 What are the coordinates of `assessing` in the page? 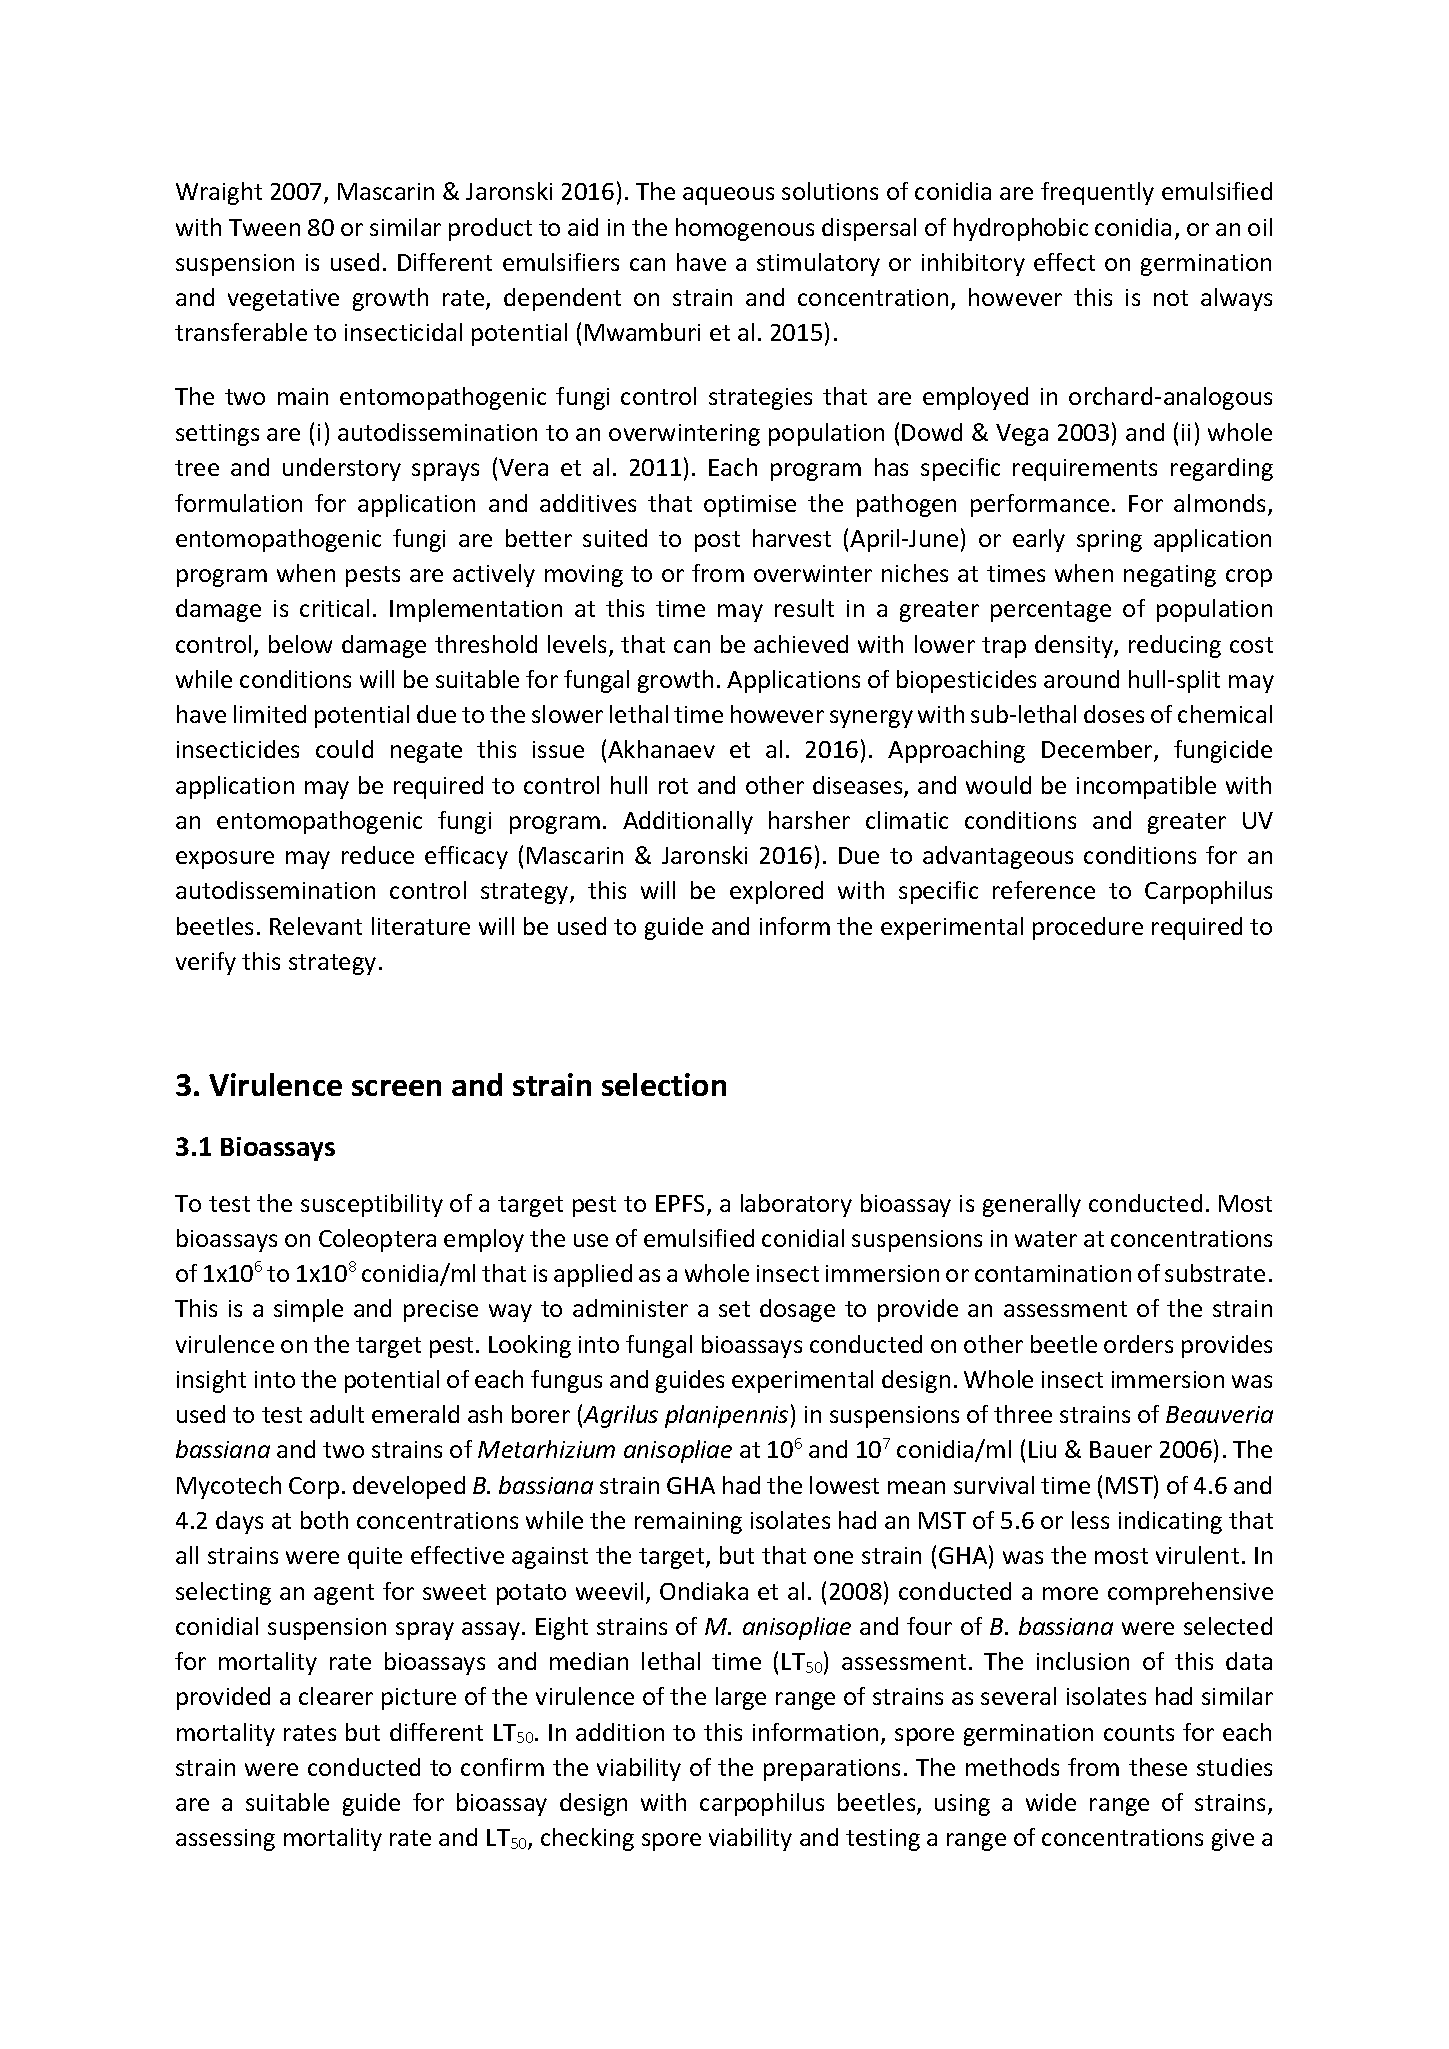 It's located at (225, 1840).
